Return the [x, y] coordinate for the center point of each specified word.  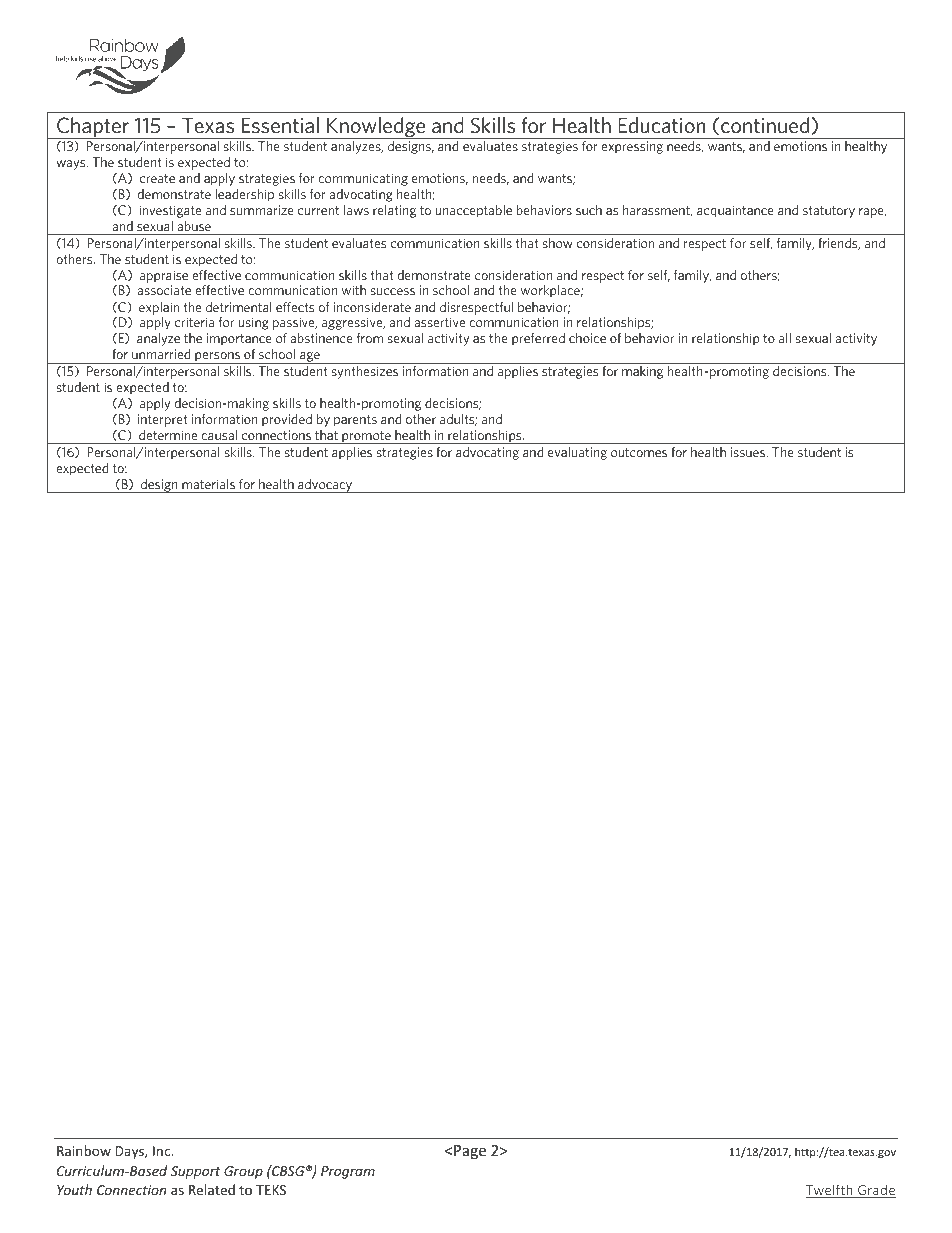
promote [366, 437]
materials [208, 484]
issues [749, 452]
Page [470, 1152]
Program [348, 1172]
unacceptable [473, 211]
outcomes [639, 452]
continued [765, 125]
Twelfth [830, 1191]
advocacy [325, 486]
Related [212, 1189]
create [157, 178]
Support [196, 1172]
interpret [162, 420]
